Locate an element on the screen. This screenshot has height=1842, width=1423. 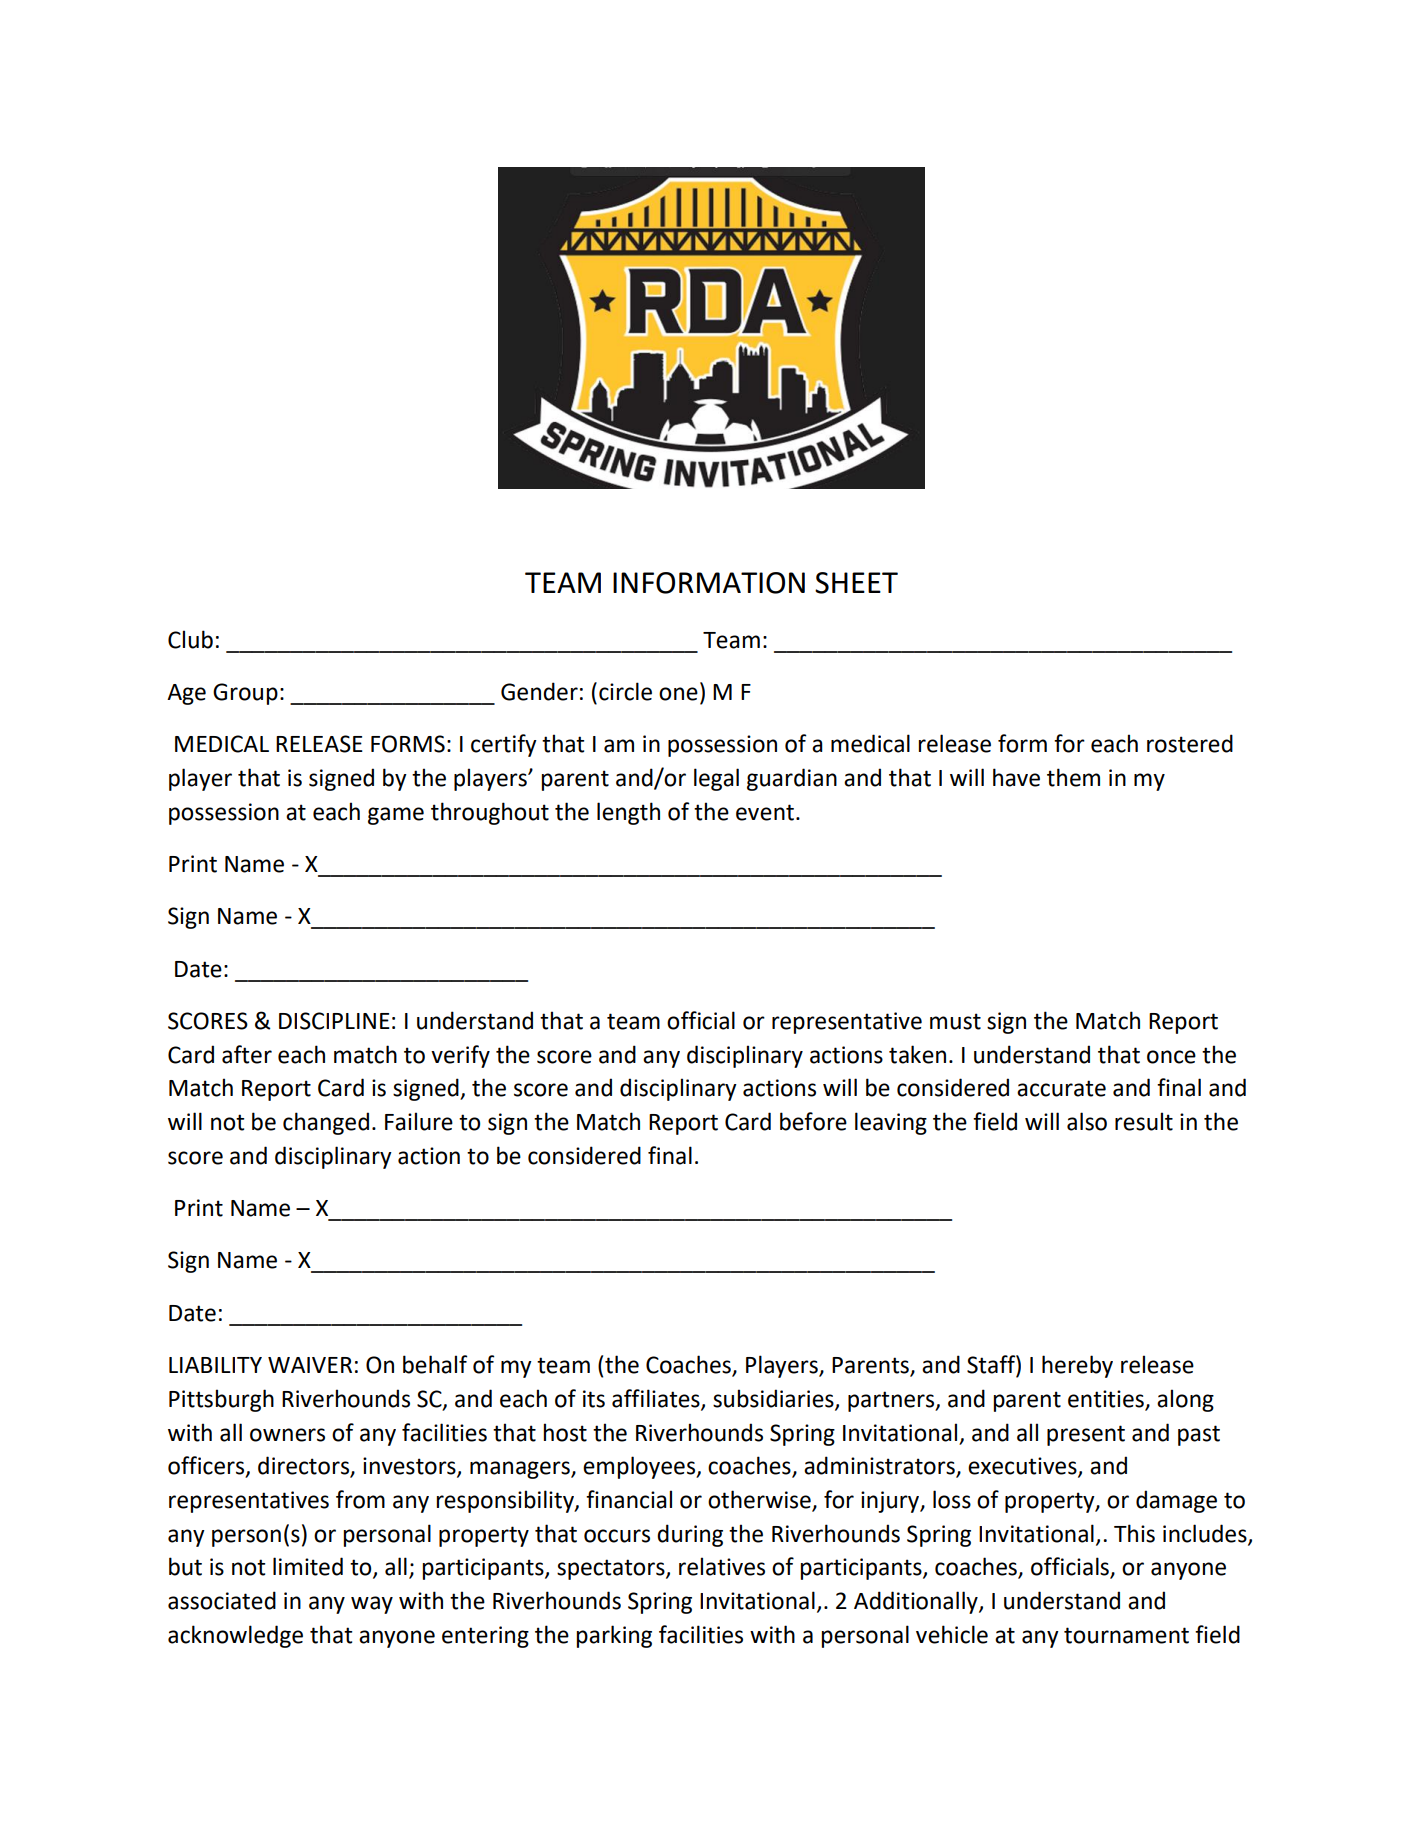
way is located at coordinates (372, 1605).
